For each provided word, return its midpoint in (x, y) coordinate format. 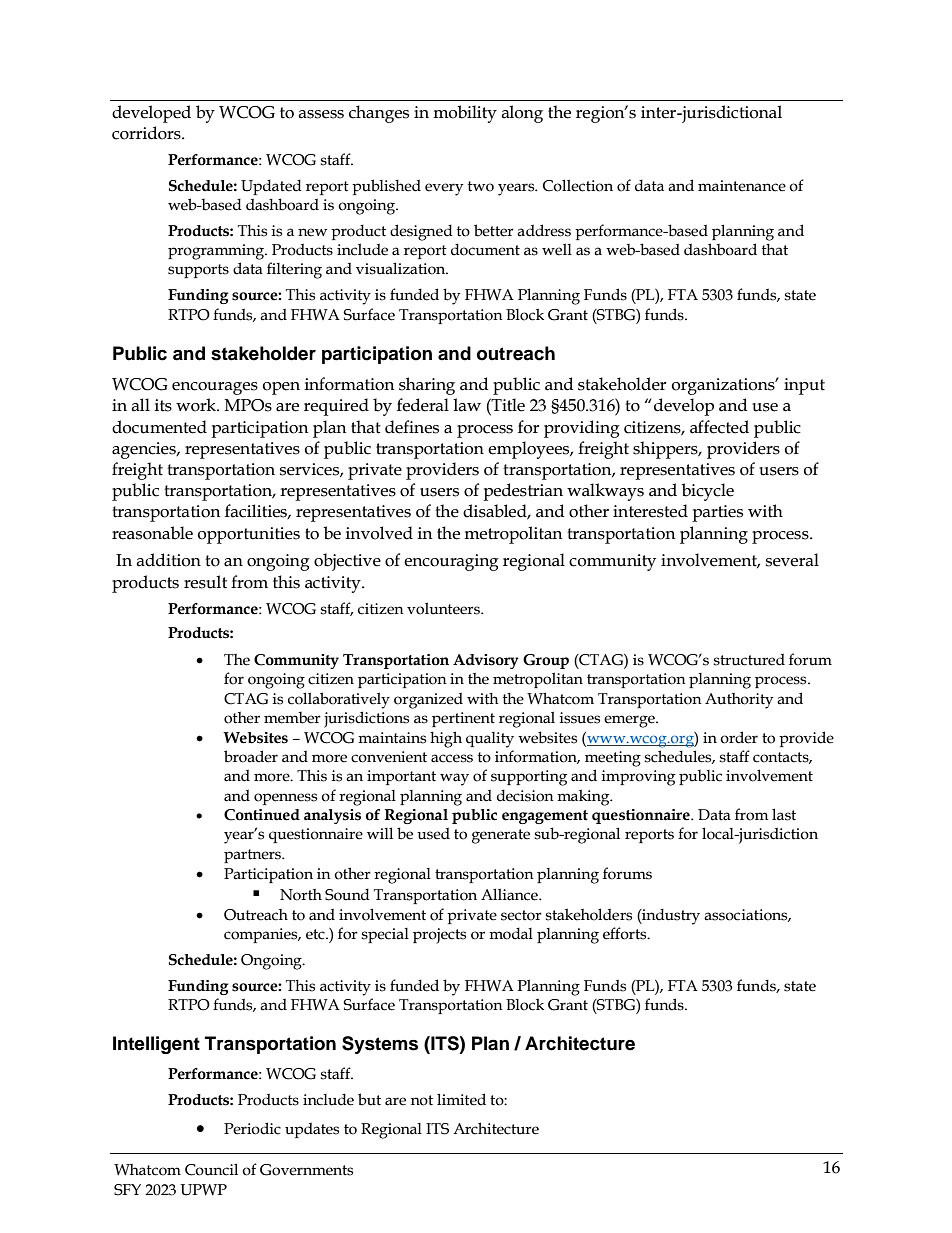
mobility (465, 114)
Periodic (252, 1128)
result (205, 582)
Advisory (486, 661)
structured (749, 659)
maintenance (742, 186)
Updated (271, 187)
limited (461, 1099)
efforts (626, 933)
